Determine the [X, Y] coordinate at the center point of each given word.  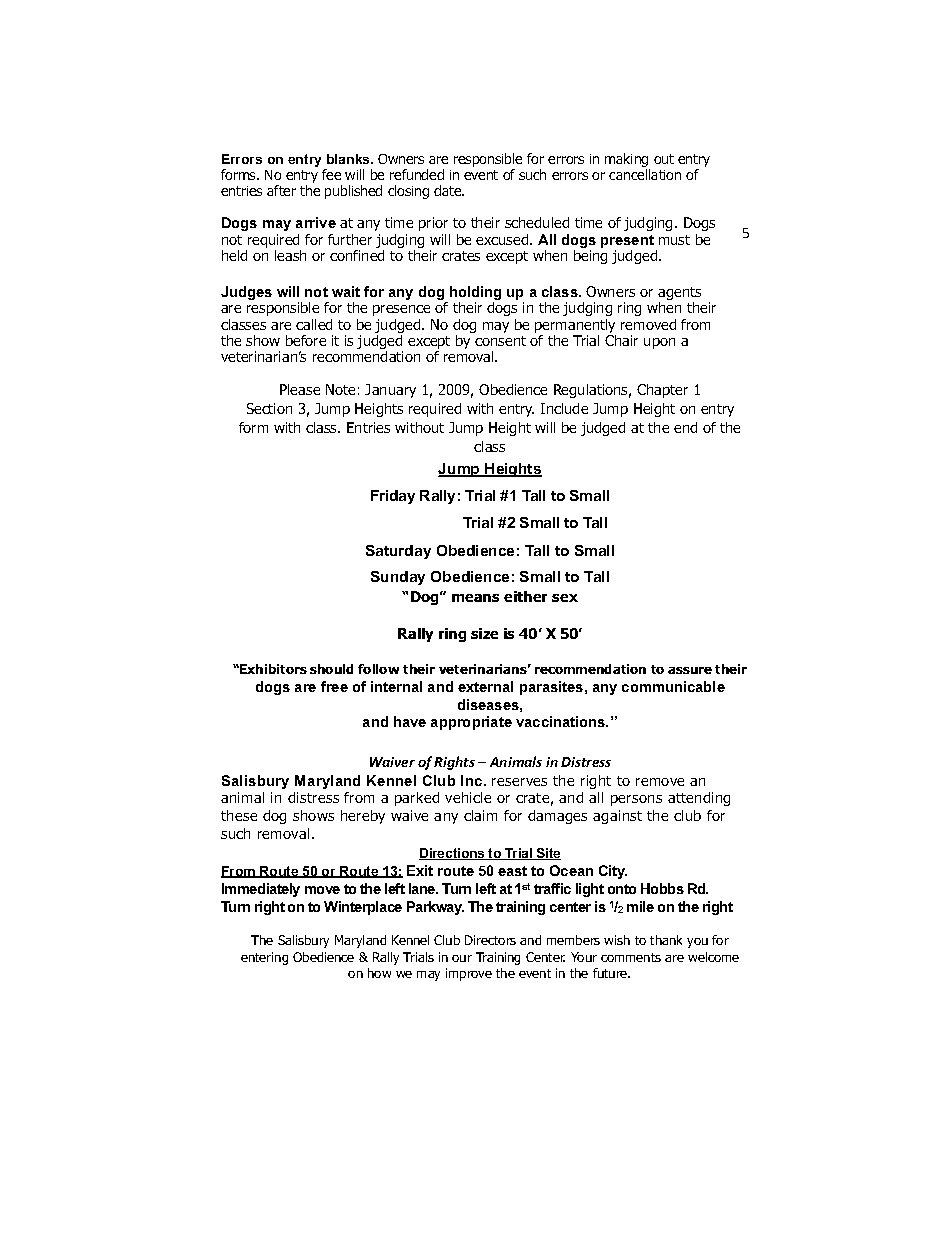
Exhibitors [272, 669]
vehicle [468, 797]
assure [690, 670]
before [306, 340]
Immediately [261, 890]
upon [659, 343]
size [484, 633]
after [281, 190]
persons [636, 800]
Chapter [662, 391]
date [449, 190]
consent [500, 341]
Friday [393, 497]
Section [269, 408]
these [239, 815]
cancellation [645, 174]
